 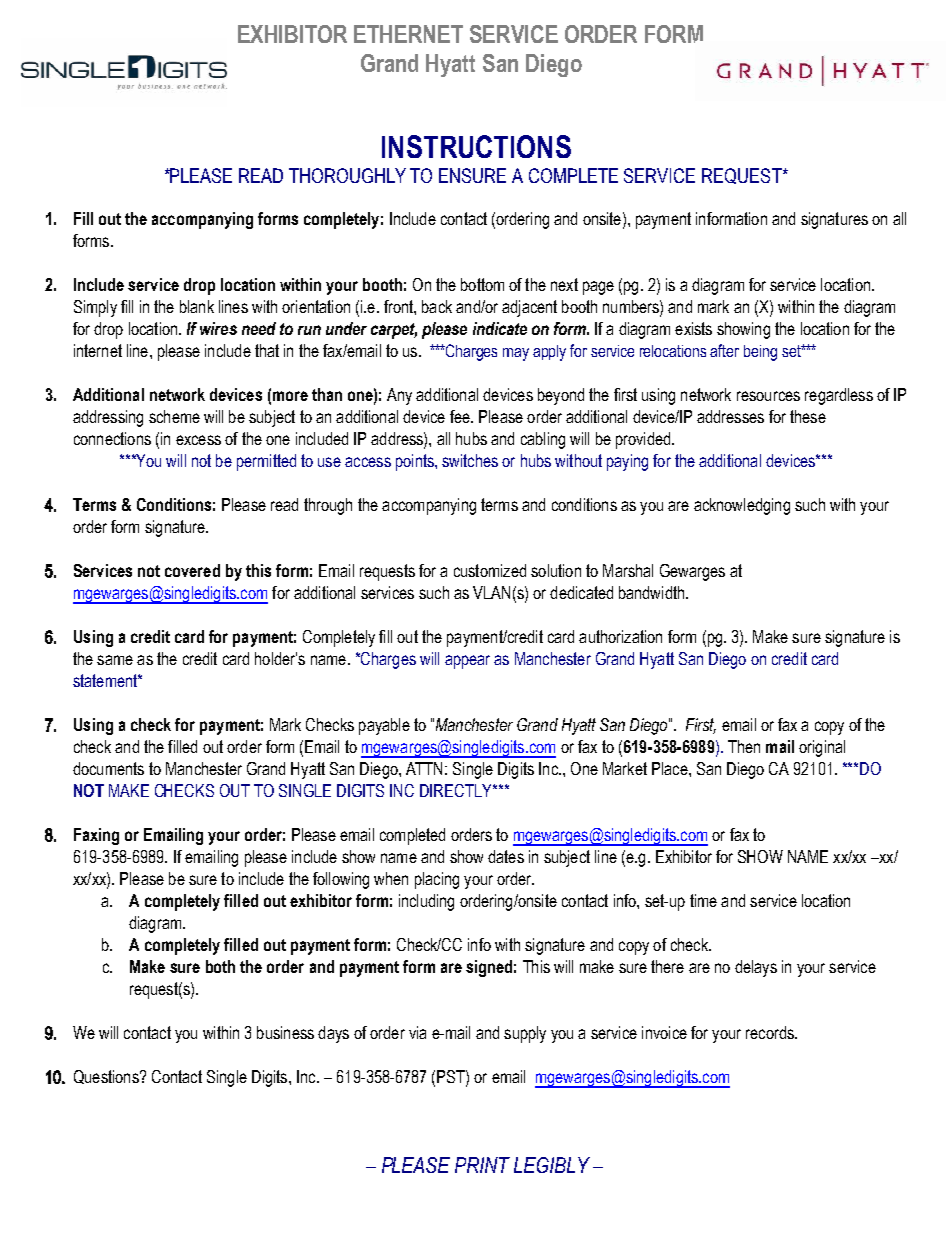 I want to click on placing, so click(x=437, y=880).
